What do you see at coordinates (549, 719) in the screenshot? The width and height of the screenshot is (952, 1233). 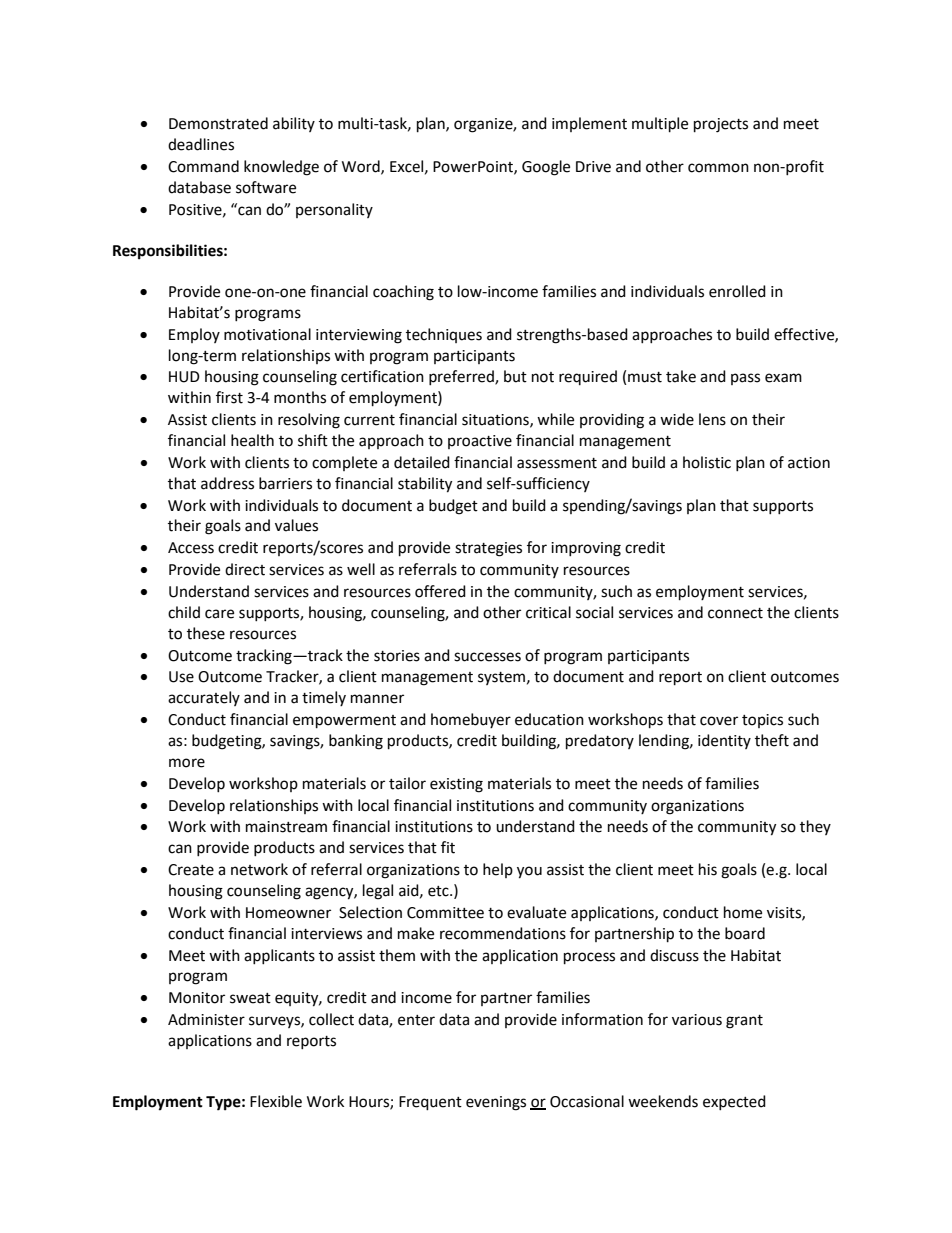 I see `education` at bounding box center [549, 719].
